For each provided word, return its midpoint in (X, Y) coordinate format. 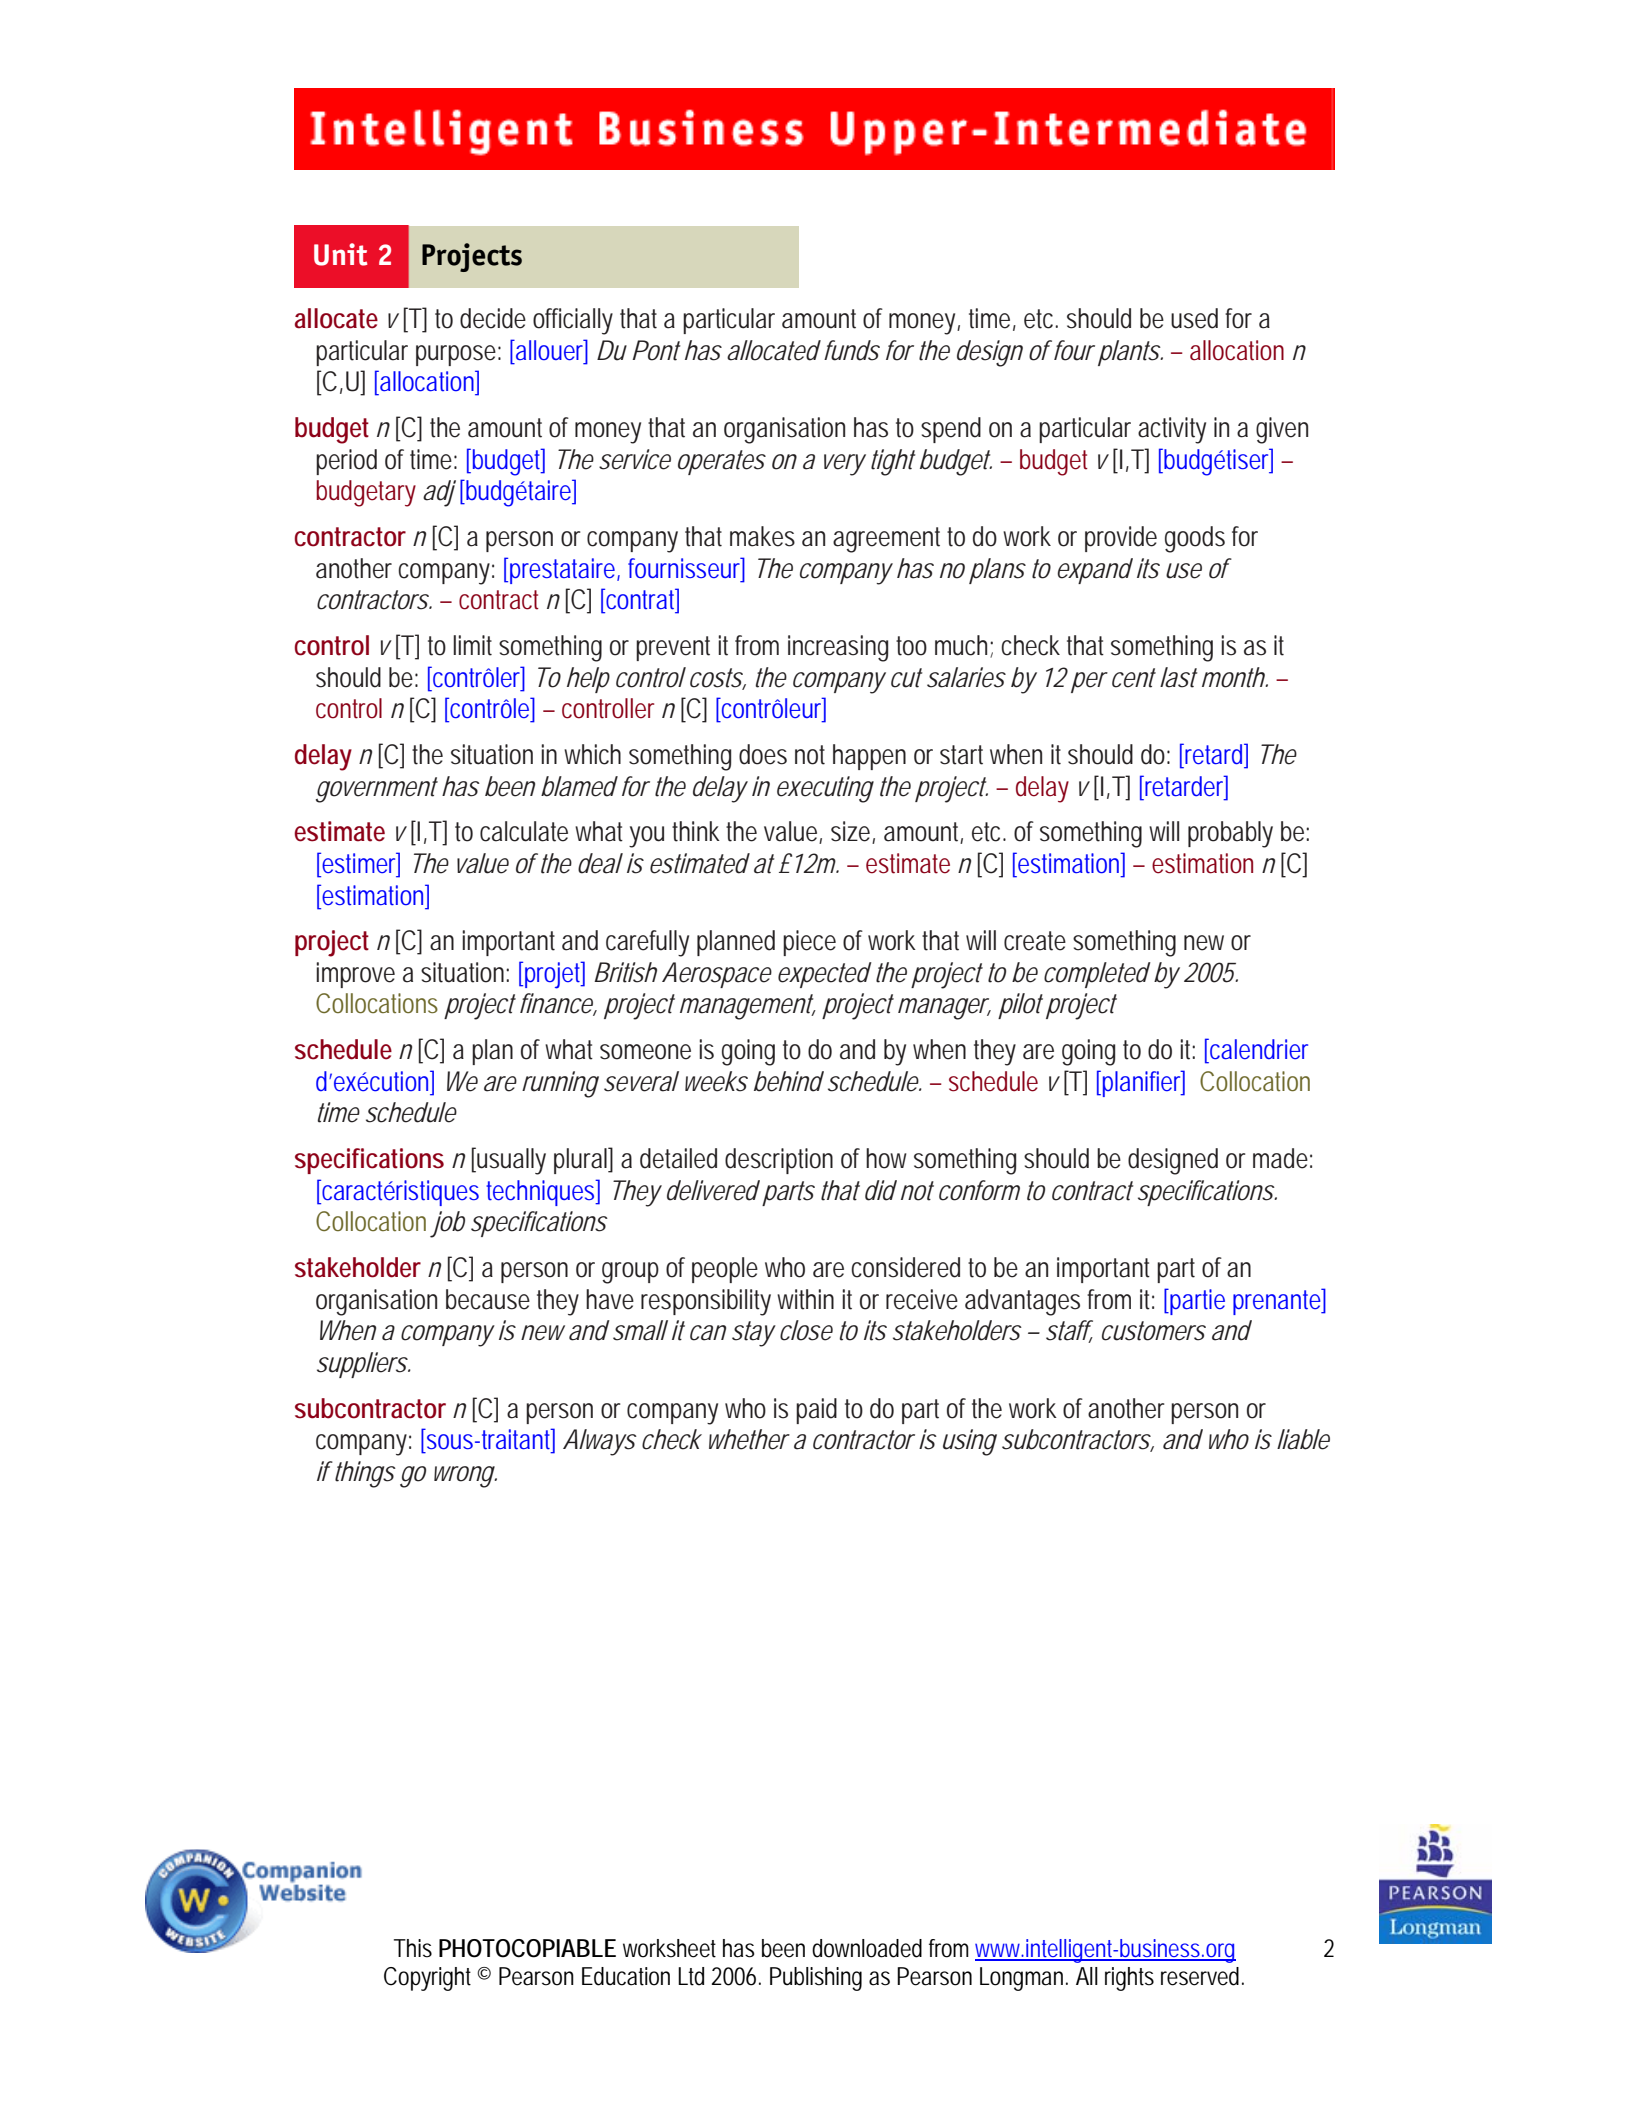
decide (493, 318)
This (413, 1948)
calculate (524, 831)
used (1194, 318)
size (850, 831)
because (488, 1299)
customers (1153, 1331)
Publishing (816, 1979)
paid (816, 1411)
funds (851, 350)
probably (1230, 834)
